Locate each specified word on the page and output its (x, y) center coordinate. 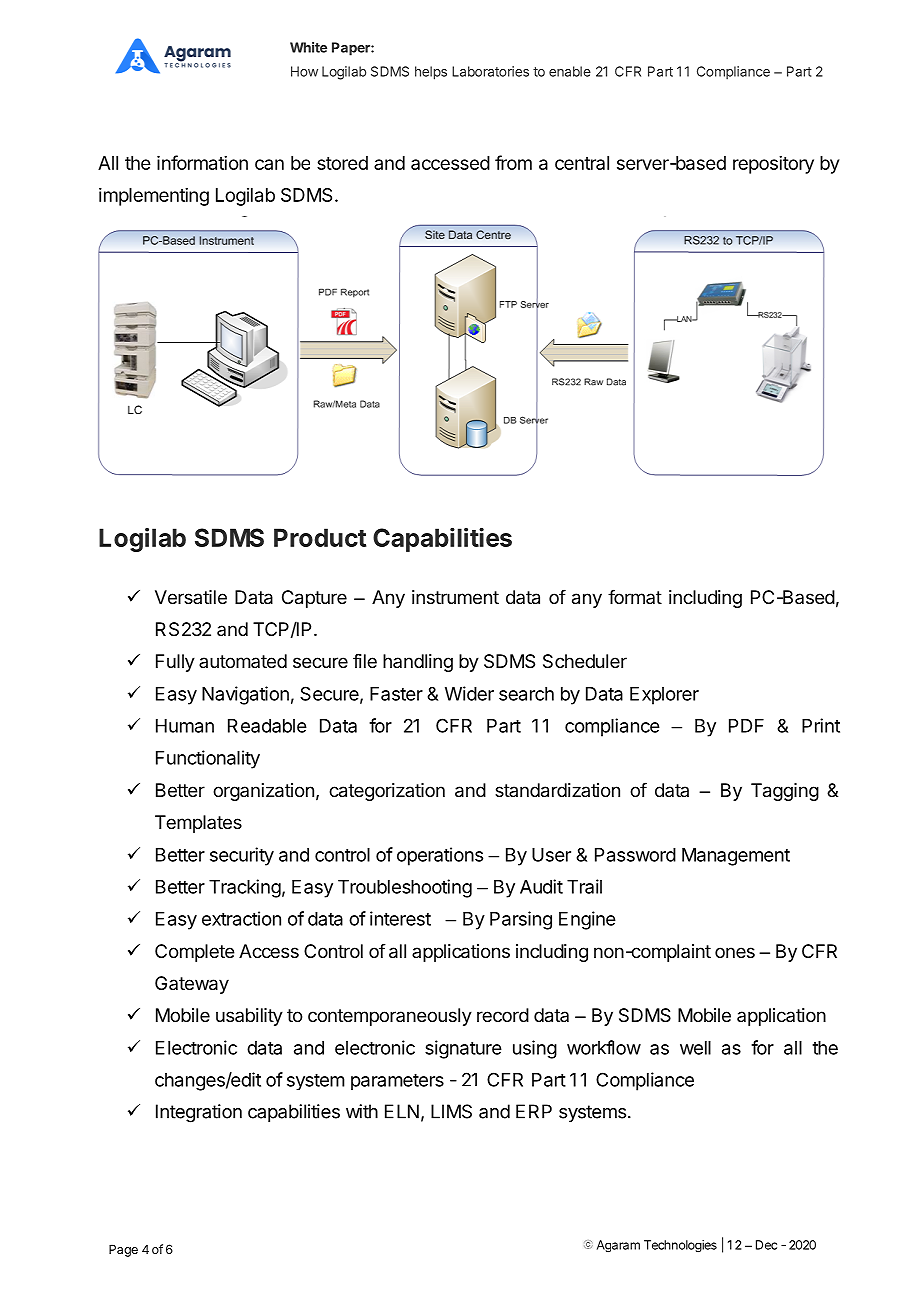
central (582, 163)
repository (773, 164)
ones (735, 952)
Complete (195, 953)
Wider (469, 693)
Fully (175, 663)
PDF (746, 726)
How (304, 71)
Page (123, 1250)
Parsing (521, 920)
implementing (154, 196)
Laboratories (490, 71)
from (513, 162)
